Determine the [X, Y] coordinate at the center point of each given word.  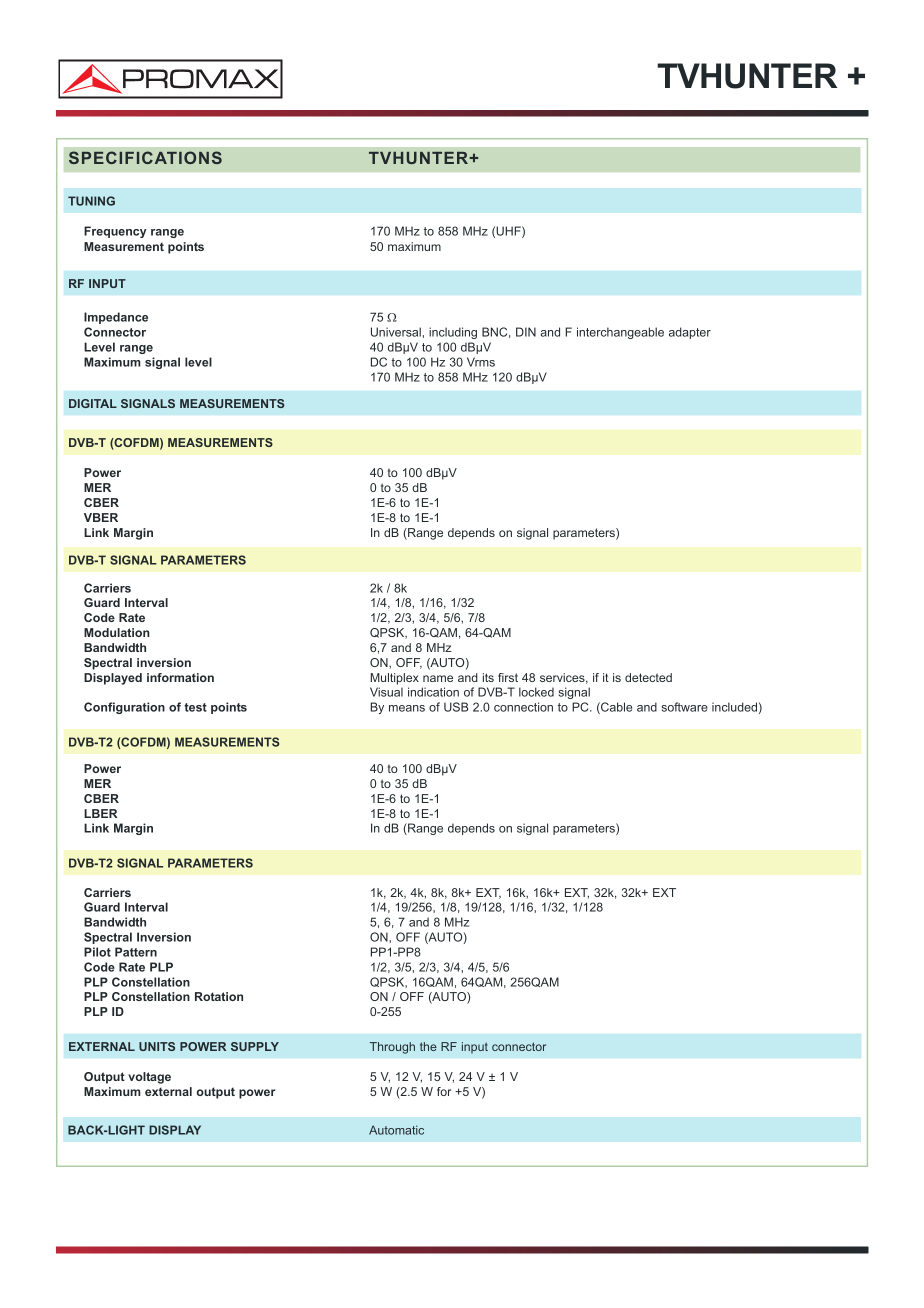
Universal [396, 332]
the [428, 1046]
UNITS [157, 1046]
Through [392, 1048]
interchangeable [620, 333]
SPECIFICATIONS [145, 157]
